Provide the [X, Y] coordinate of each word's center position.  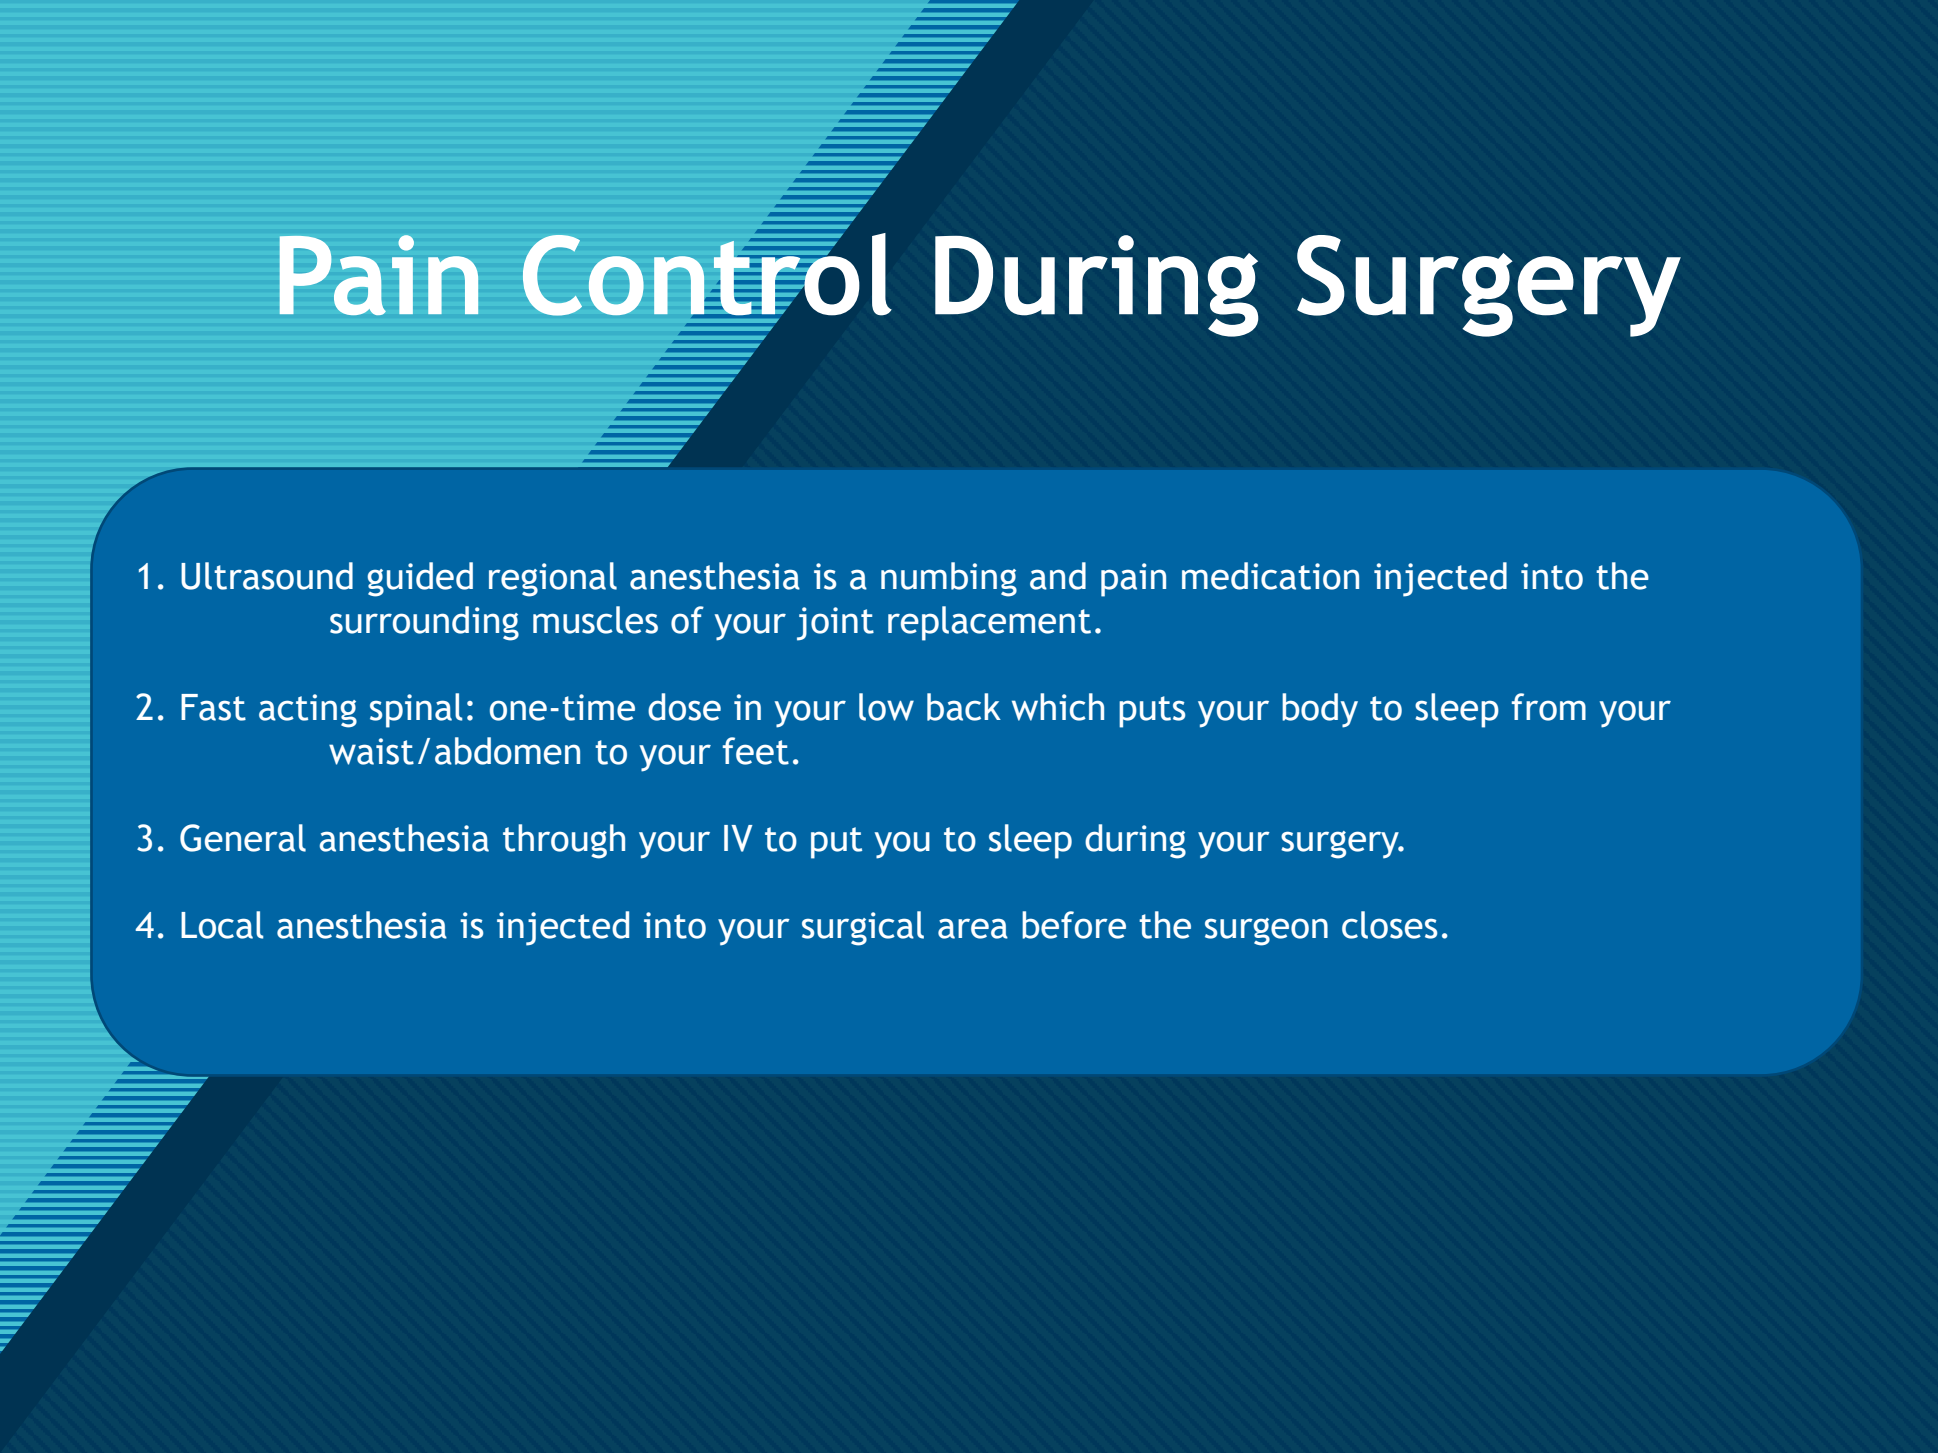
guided [420, 579]
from [1549, 707]
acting [308, 711]
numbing [949, 579]
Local [222, 925]
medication [1270, 576]
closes [1389, 925]
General [243, 838]
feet [756, 751]
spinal [416, 710]
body [1320, 710]
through [564, 841]
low [886, 707]
